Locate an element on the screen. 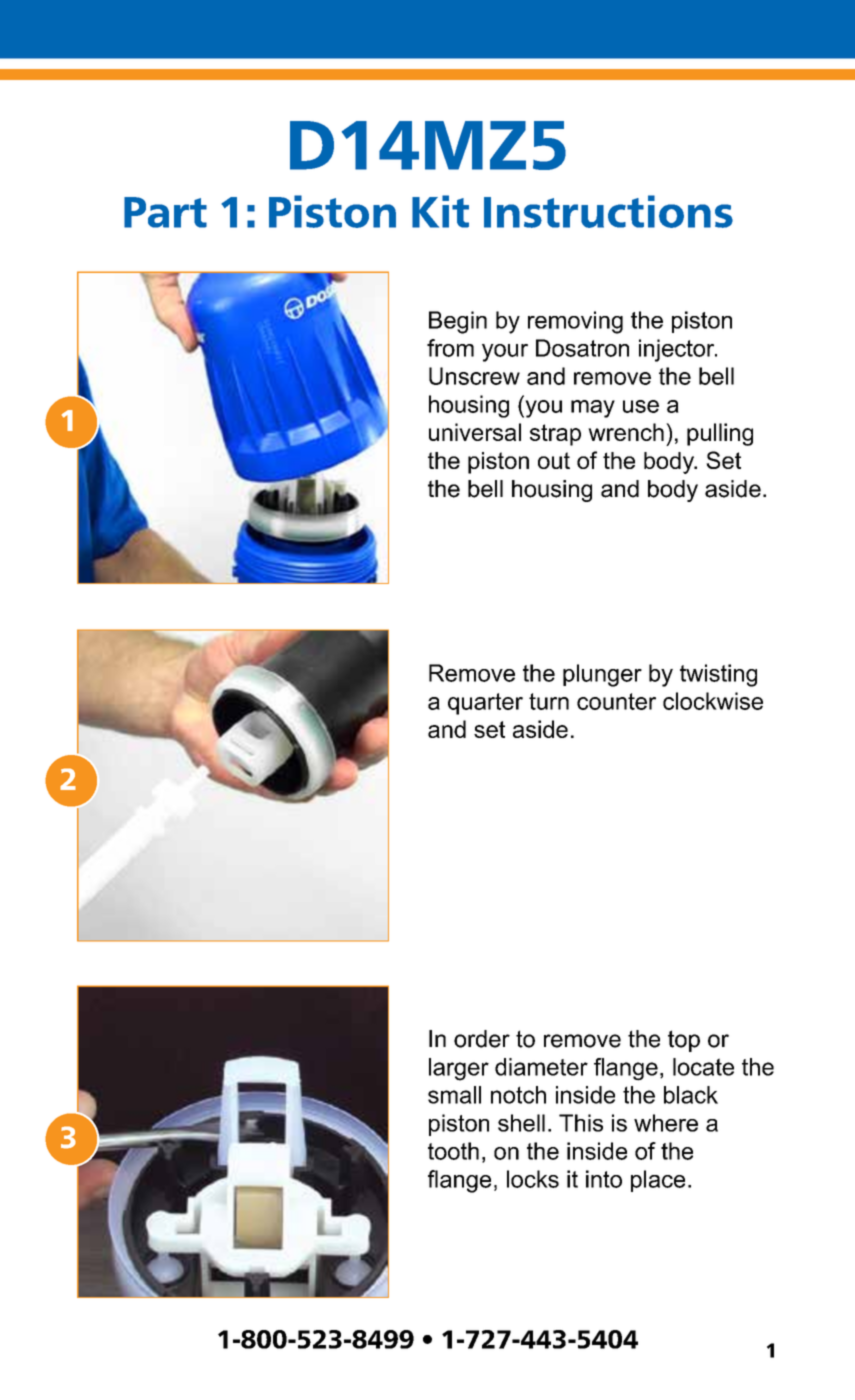 Image resolution: width=855 pixels, height=1400 pixels. Part is located at coordinates (165, 212).
